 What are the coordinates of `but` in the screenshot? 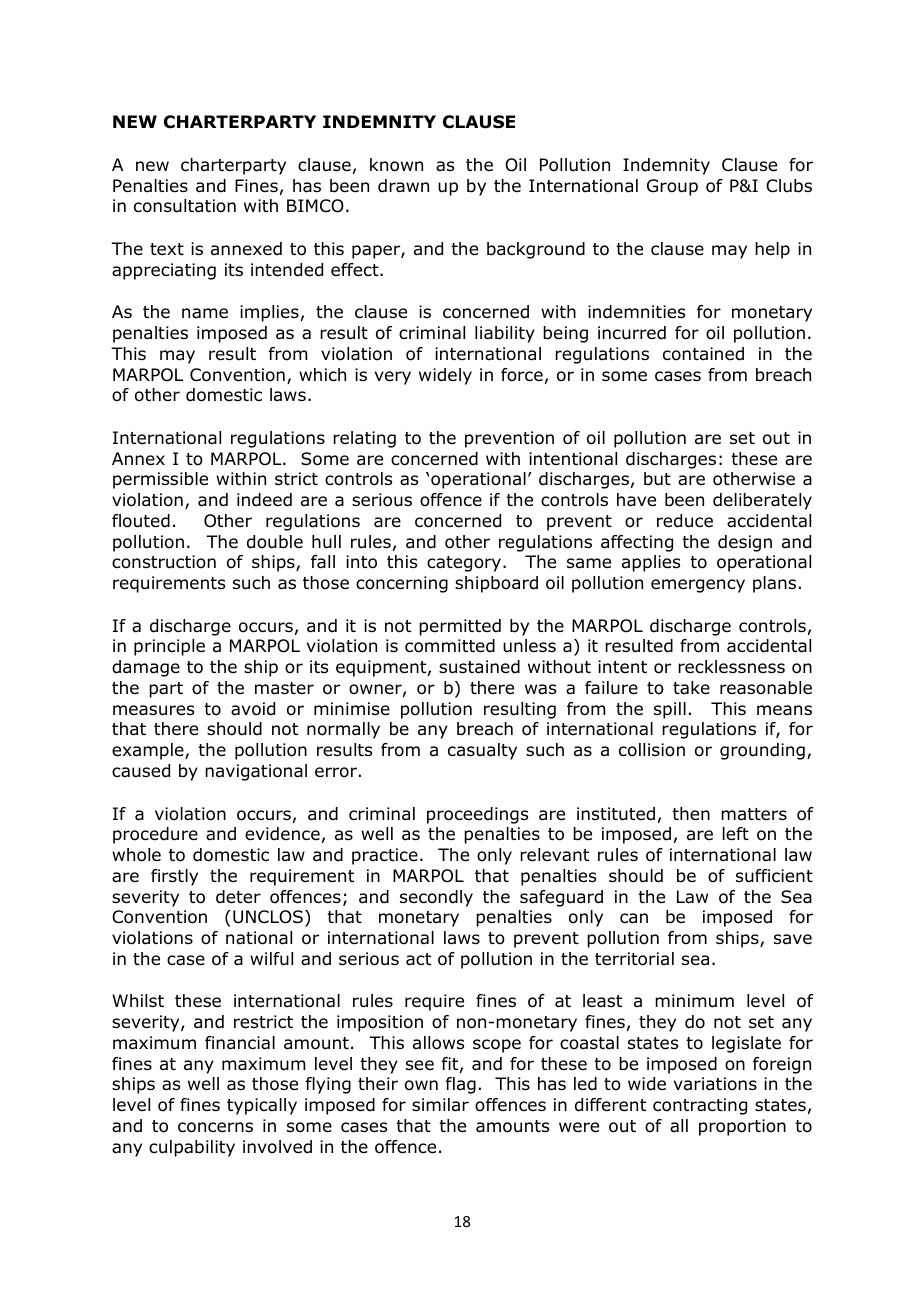 It's located at (657, 479).
